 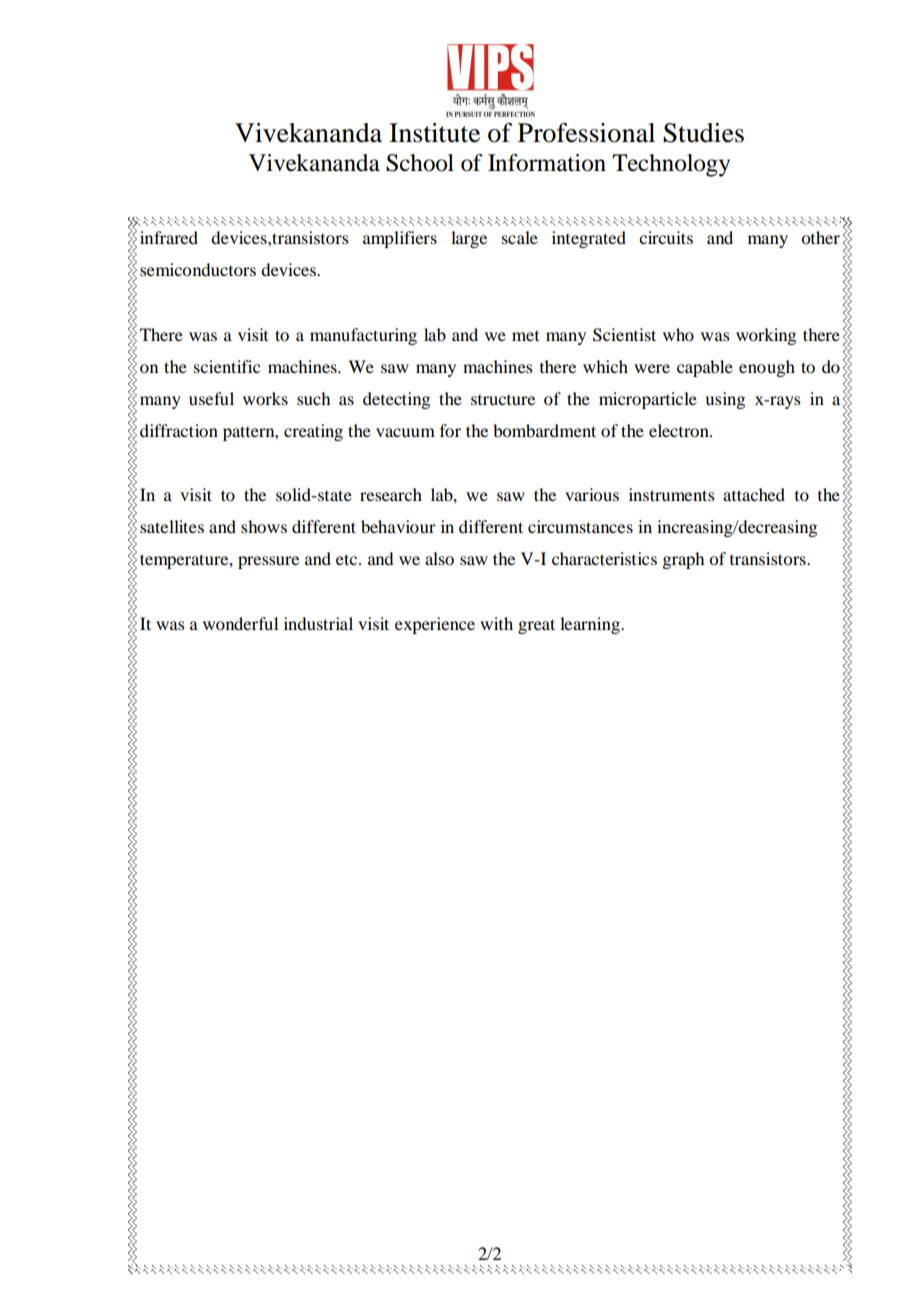 I want to click on graph, so click(x=683, y=560).
